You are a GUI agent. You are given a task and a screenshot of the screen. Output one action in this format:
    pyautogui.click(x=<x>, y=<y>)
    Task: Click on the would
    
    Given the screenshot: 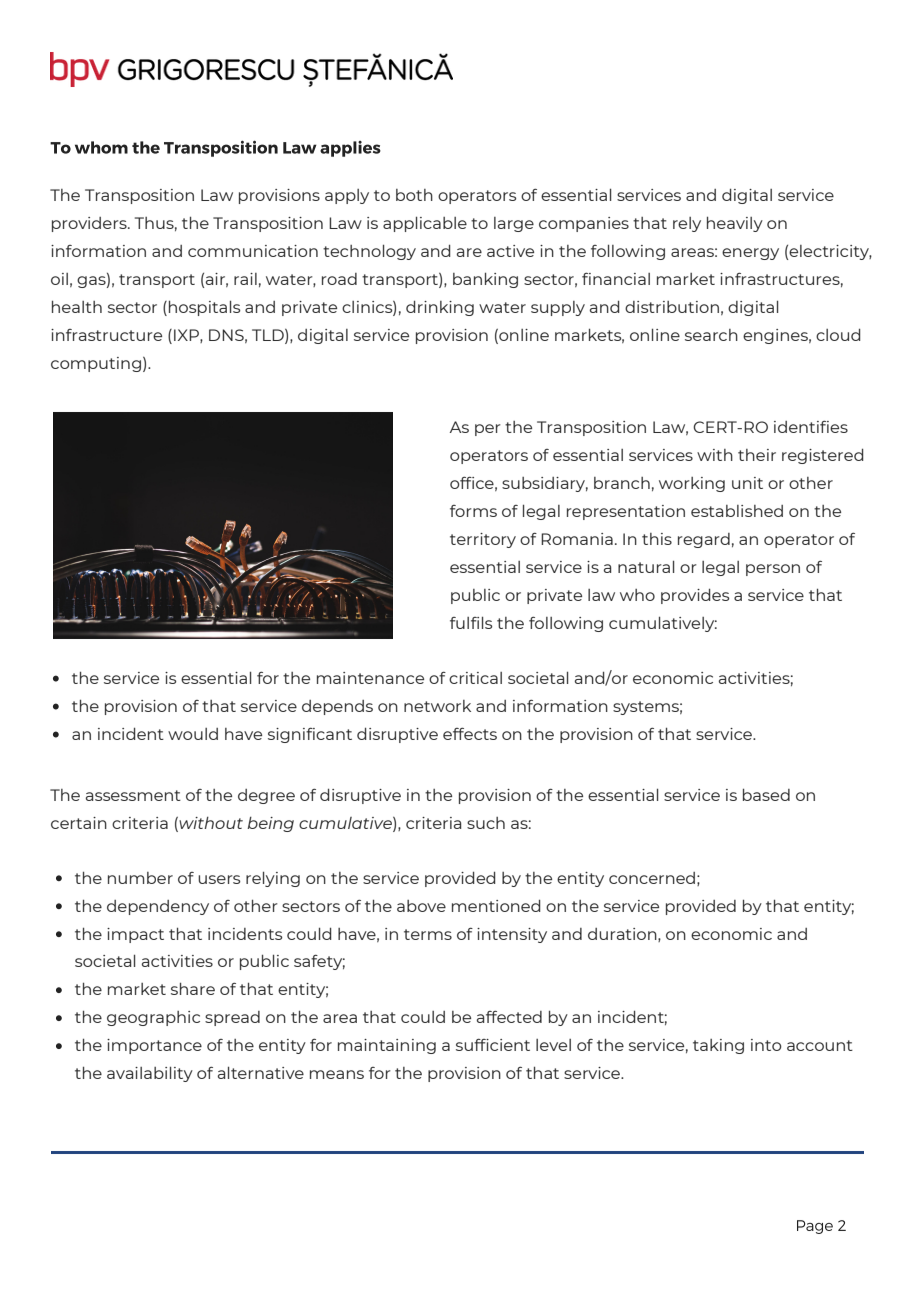 What is the action you would take?
    pyautogui.click(x=193, y=734)
